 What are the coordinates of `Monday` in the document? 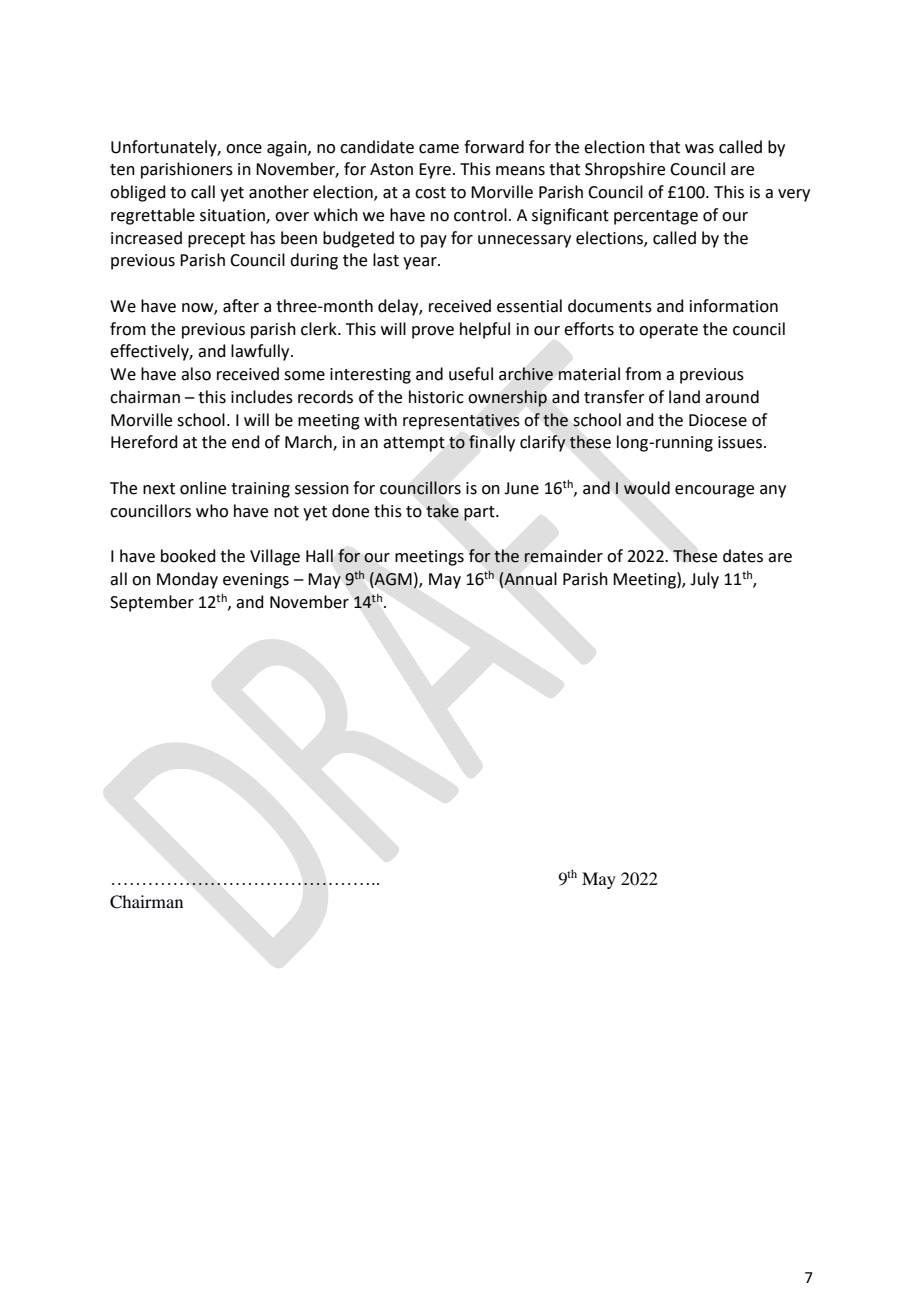 It's located at (187, 580).
